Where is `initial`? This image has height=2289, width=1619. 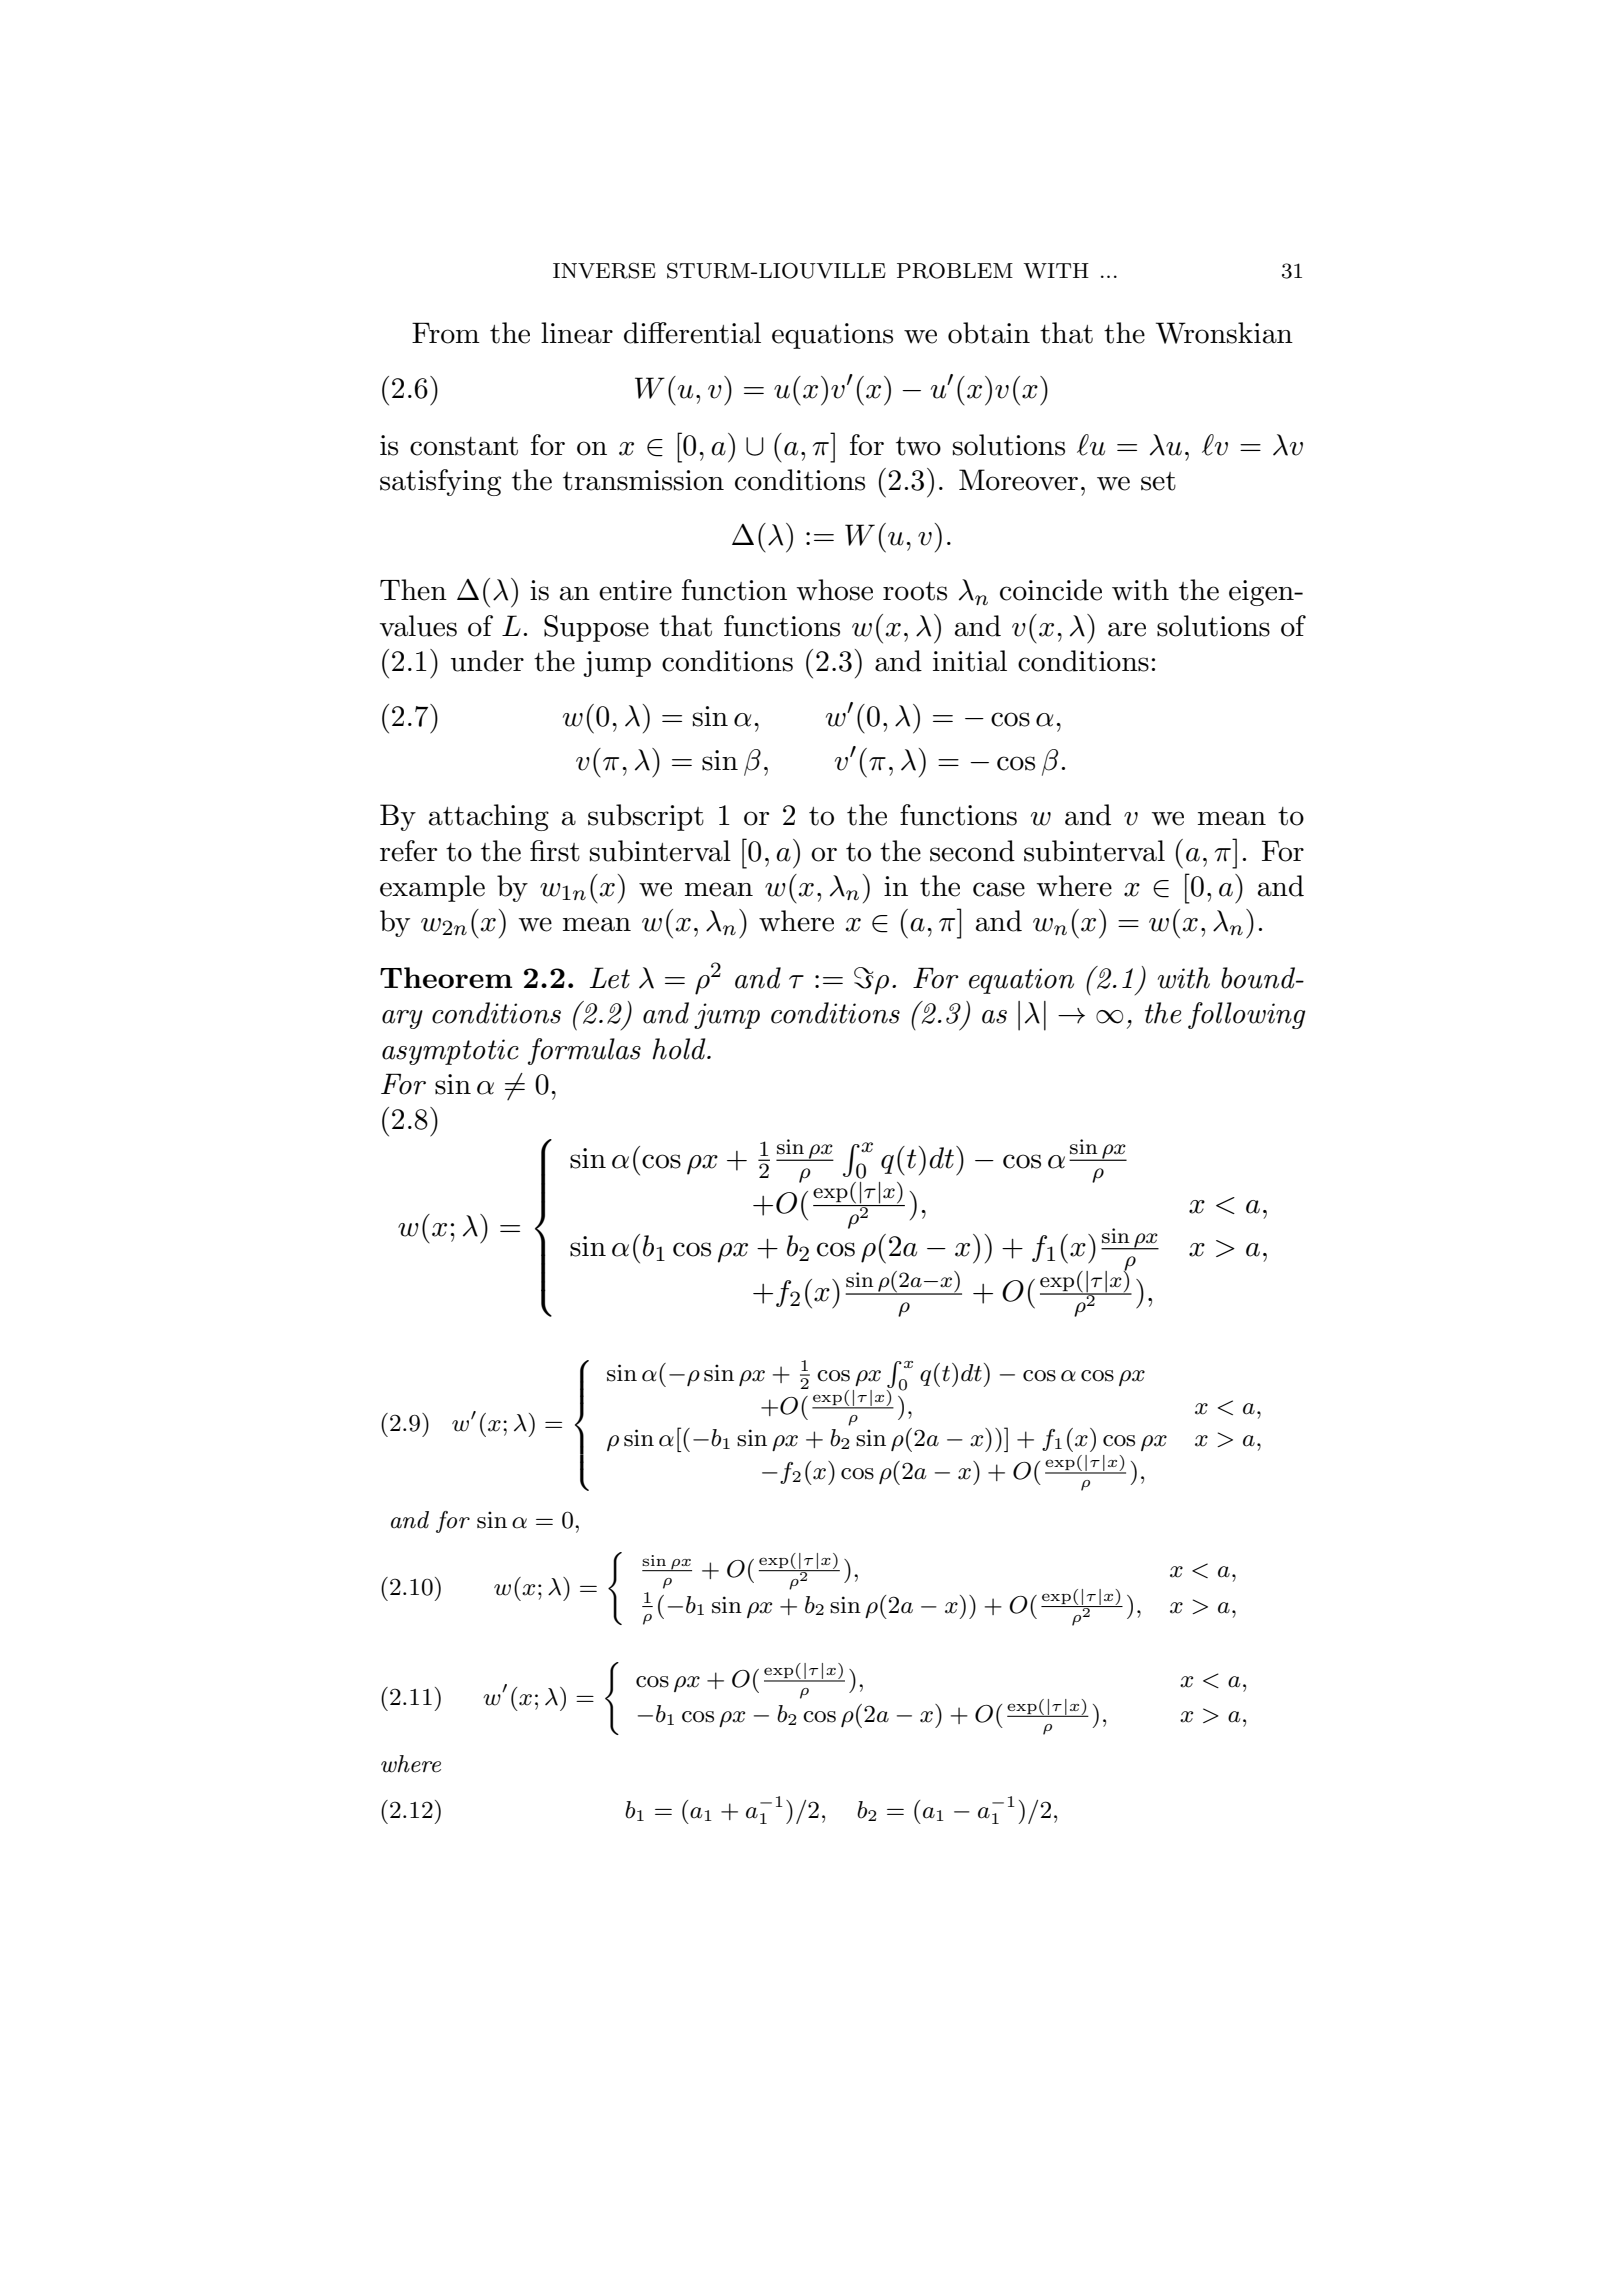
initial is located at coordinates (970, 661).
